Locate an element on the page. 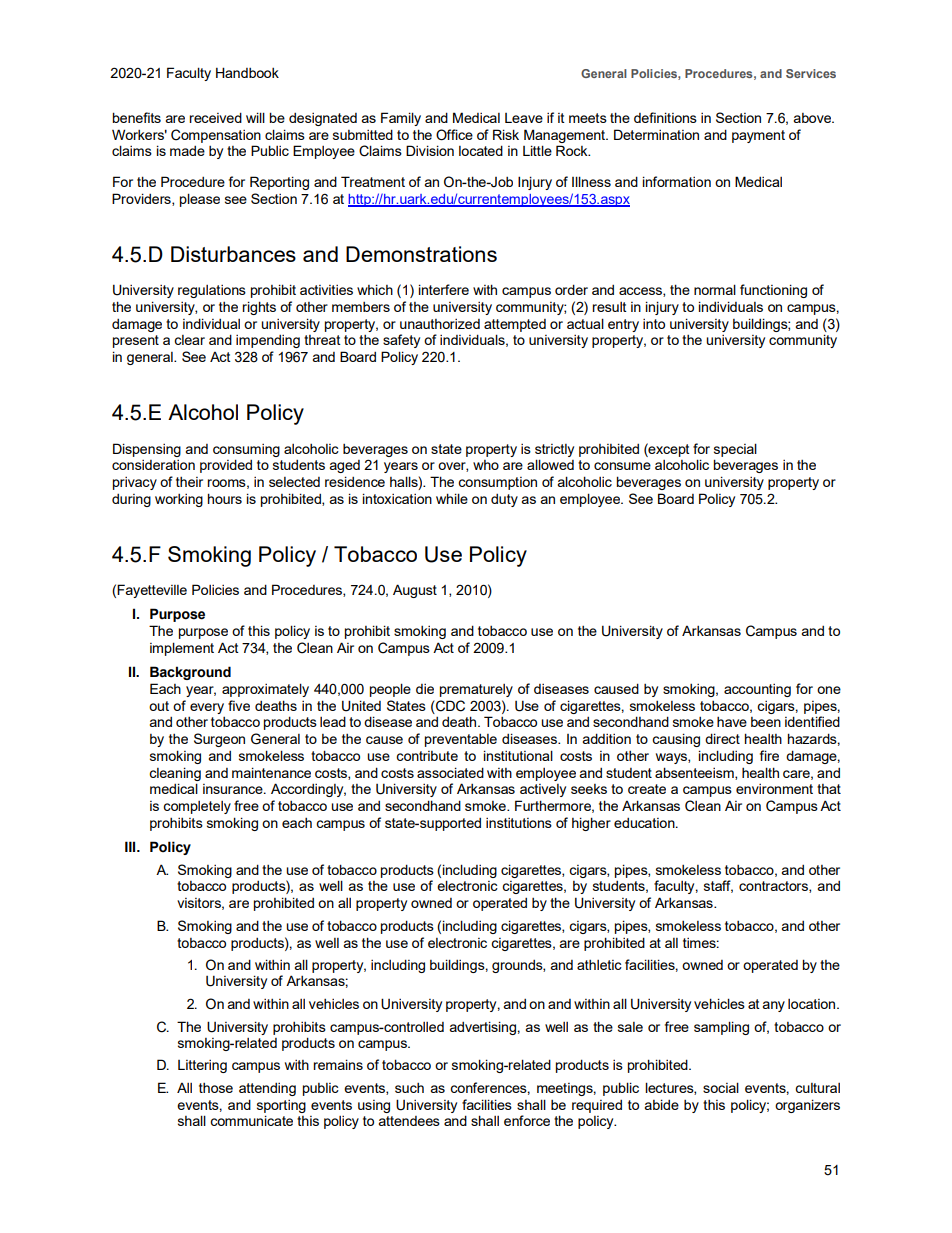 This page has width=952, height=1233. completely is located at coordinates (197, 807).
